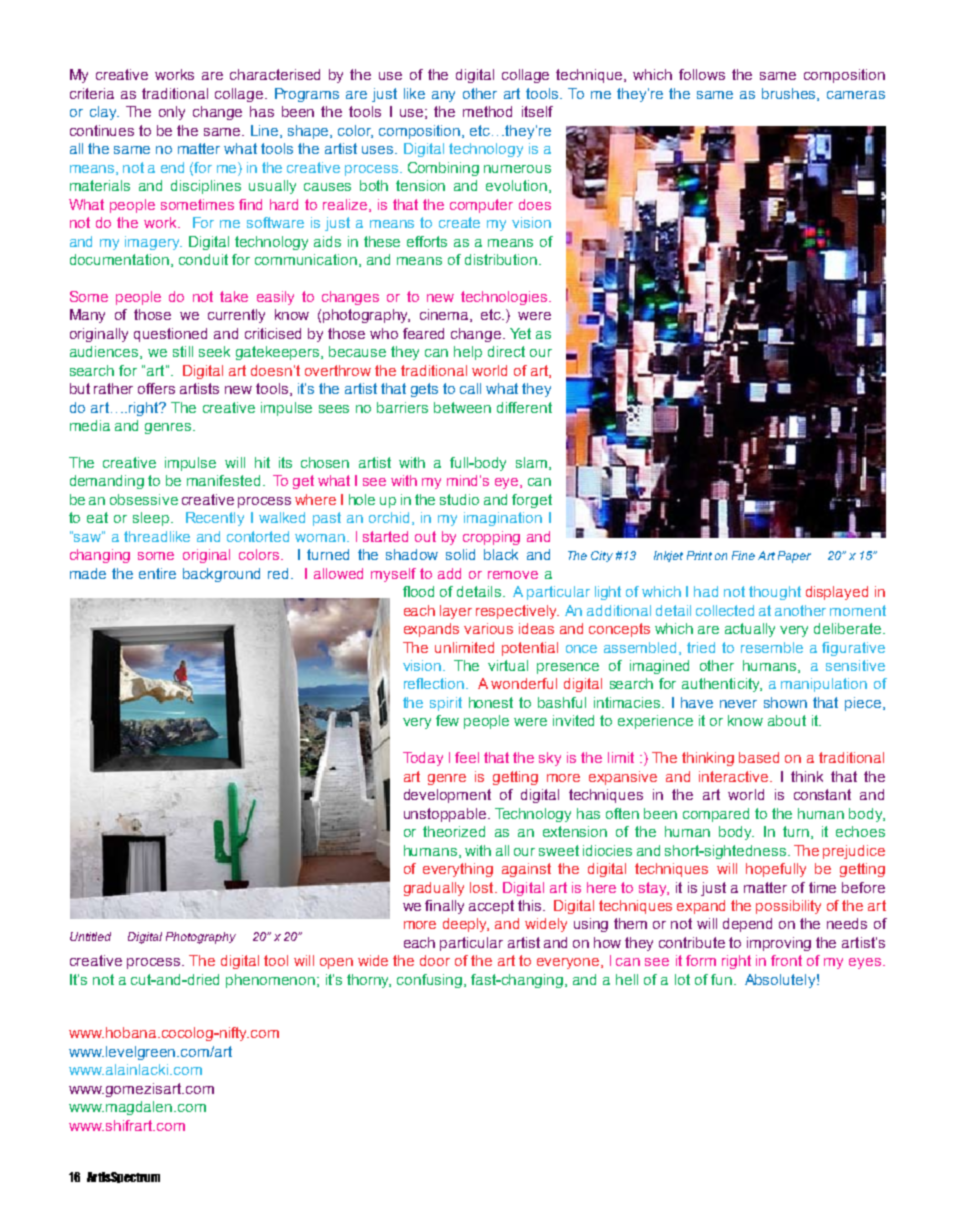 This screenshot has height=1232, width=955. I want to click on door, so click(435, 960).
